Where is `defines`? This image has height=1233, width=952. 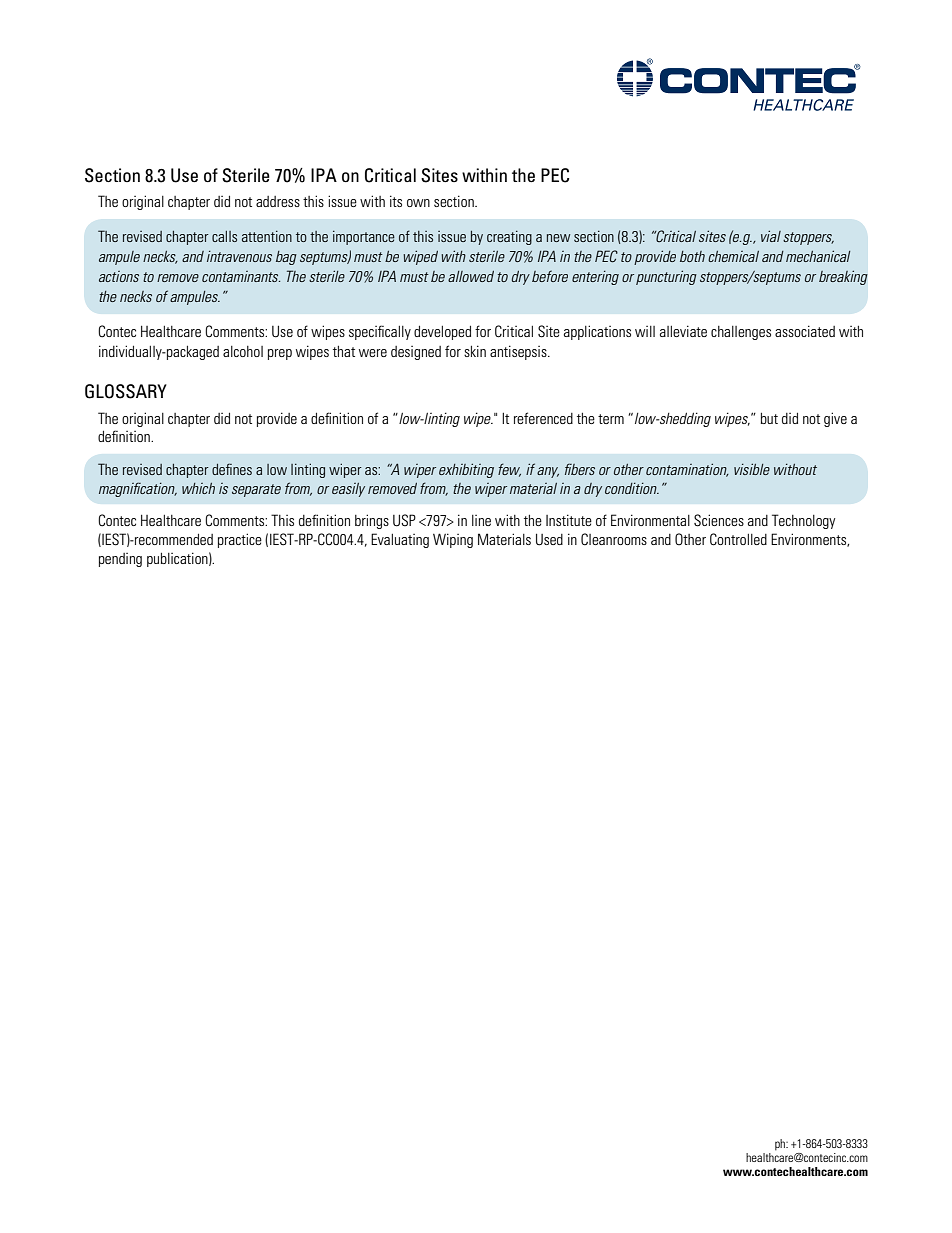
defines is located at coordinates (232, 469).
